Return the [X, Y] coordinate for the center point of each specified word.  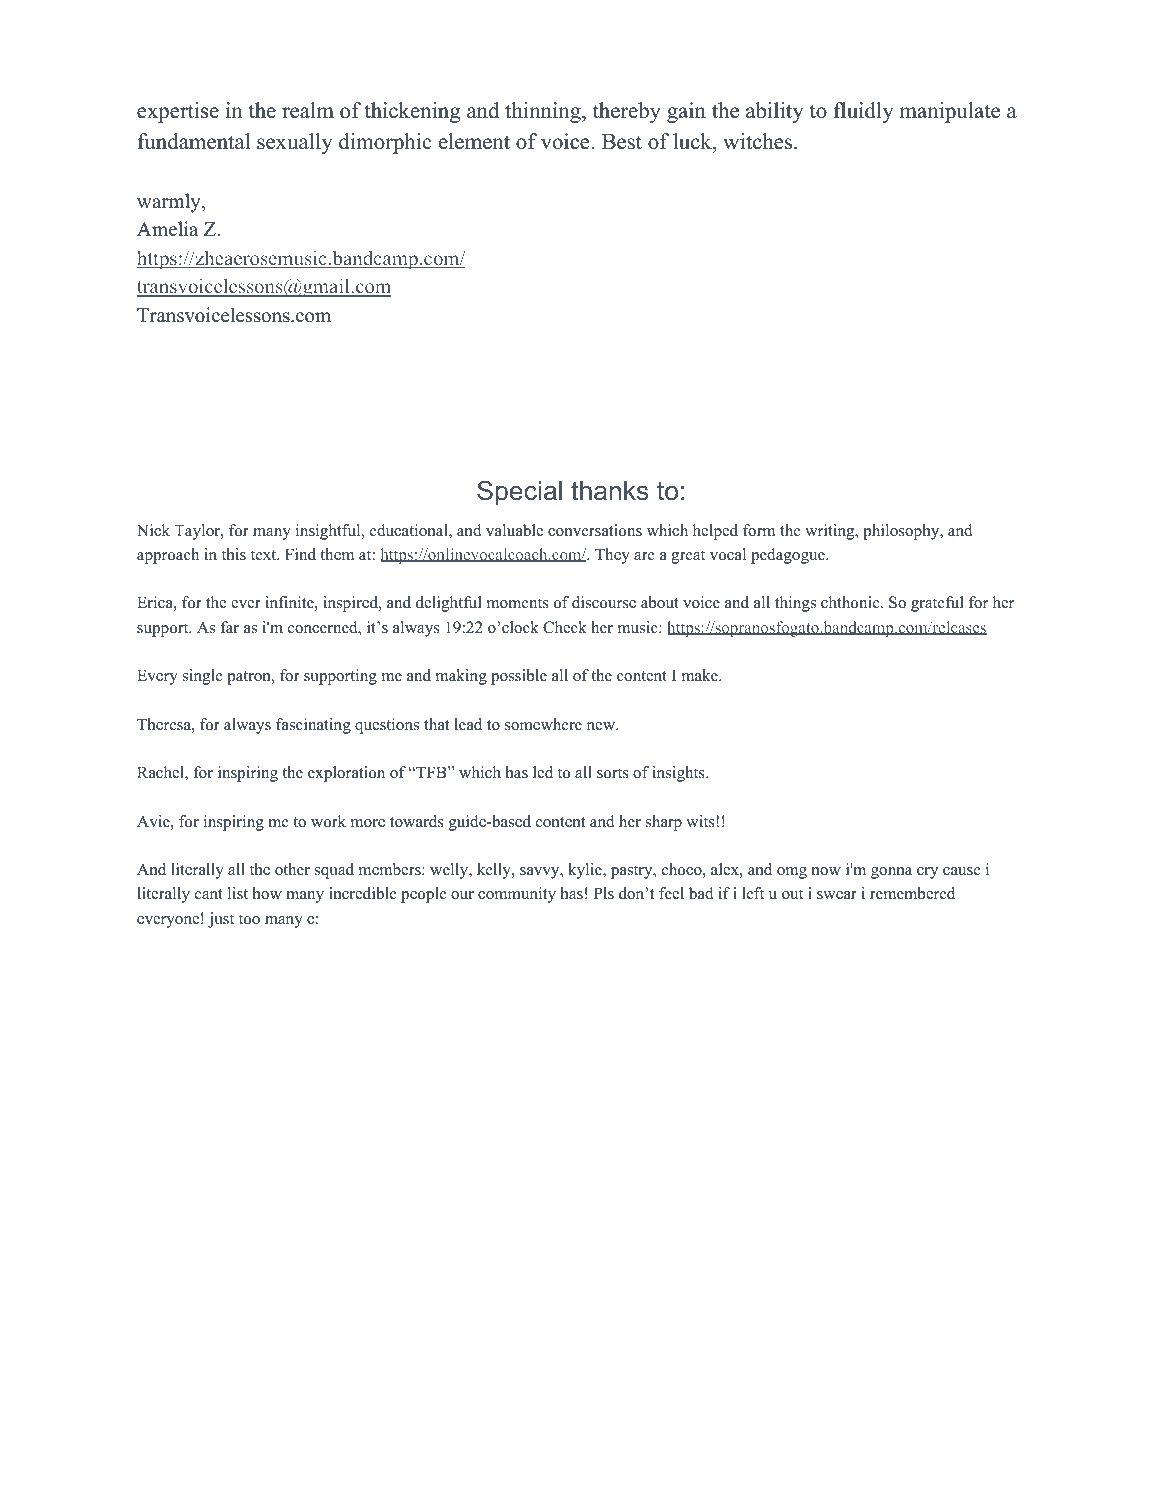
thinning [544, 112]
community [517, 895]
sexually [294, 143]
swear [837, 895]
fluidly [863, 112]
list [238, 893]
